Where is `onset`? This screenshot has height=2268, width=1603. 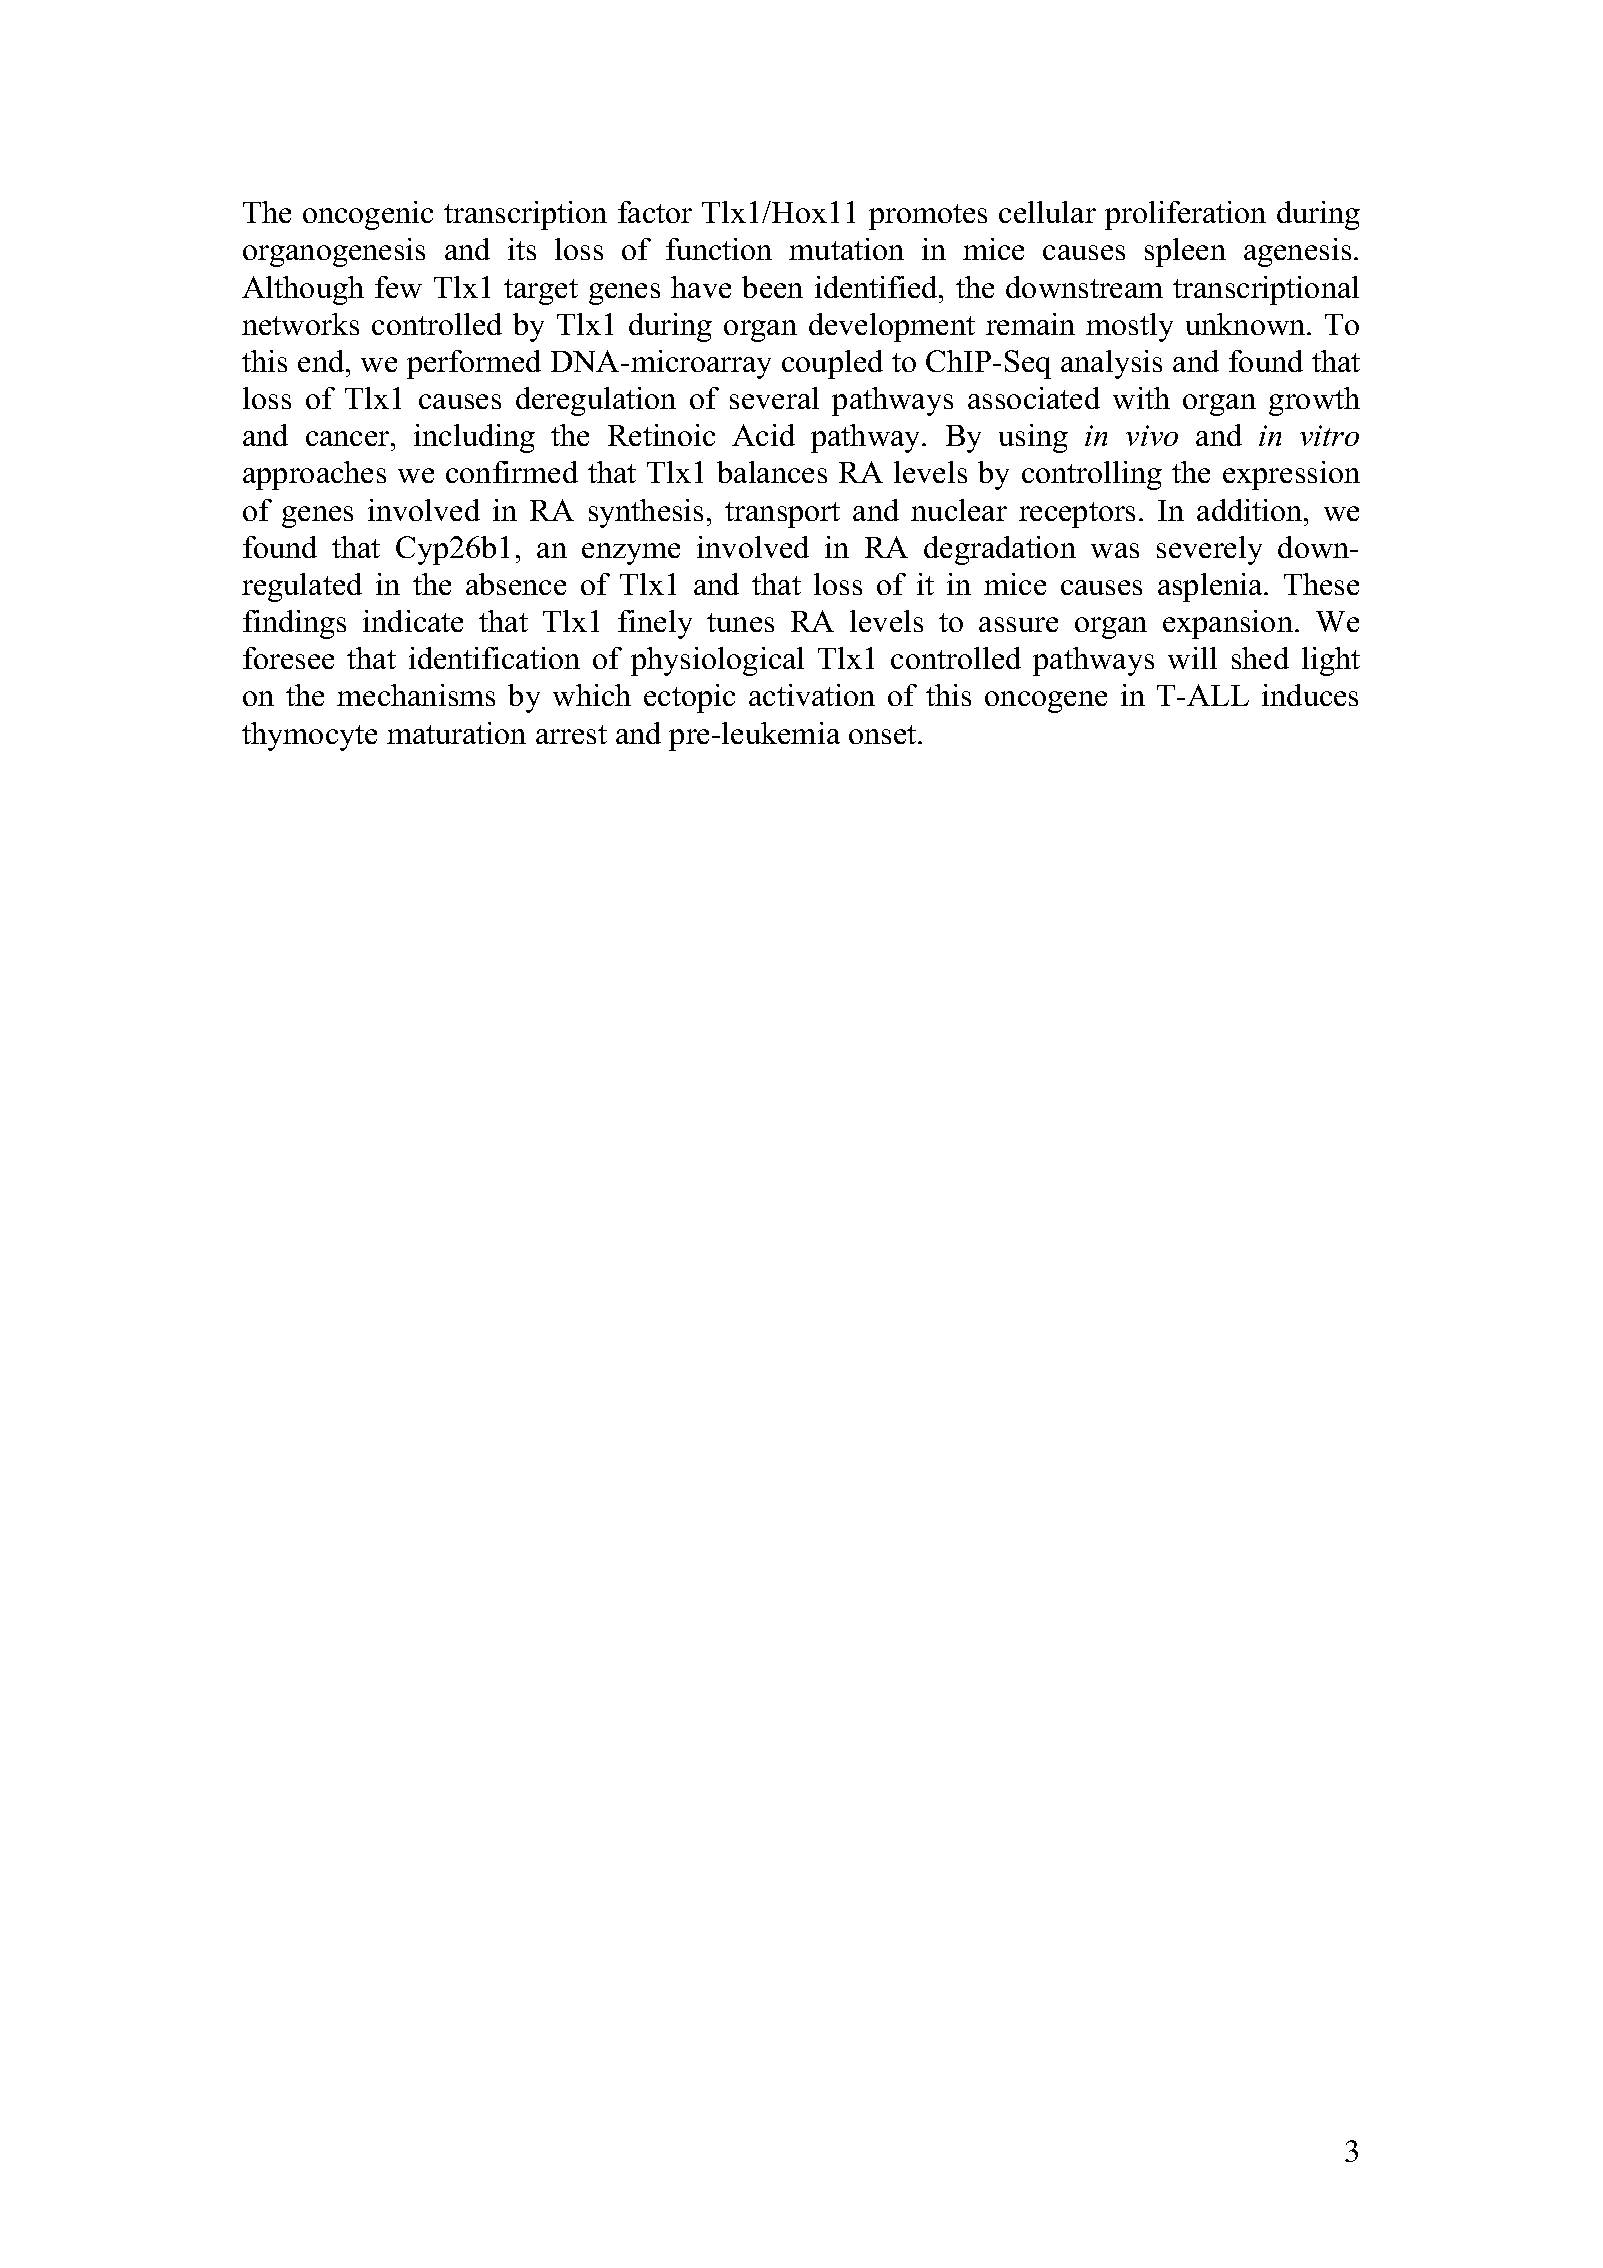 onset is located at coordinates (884, 734).
